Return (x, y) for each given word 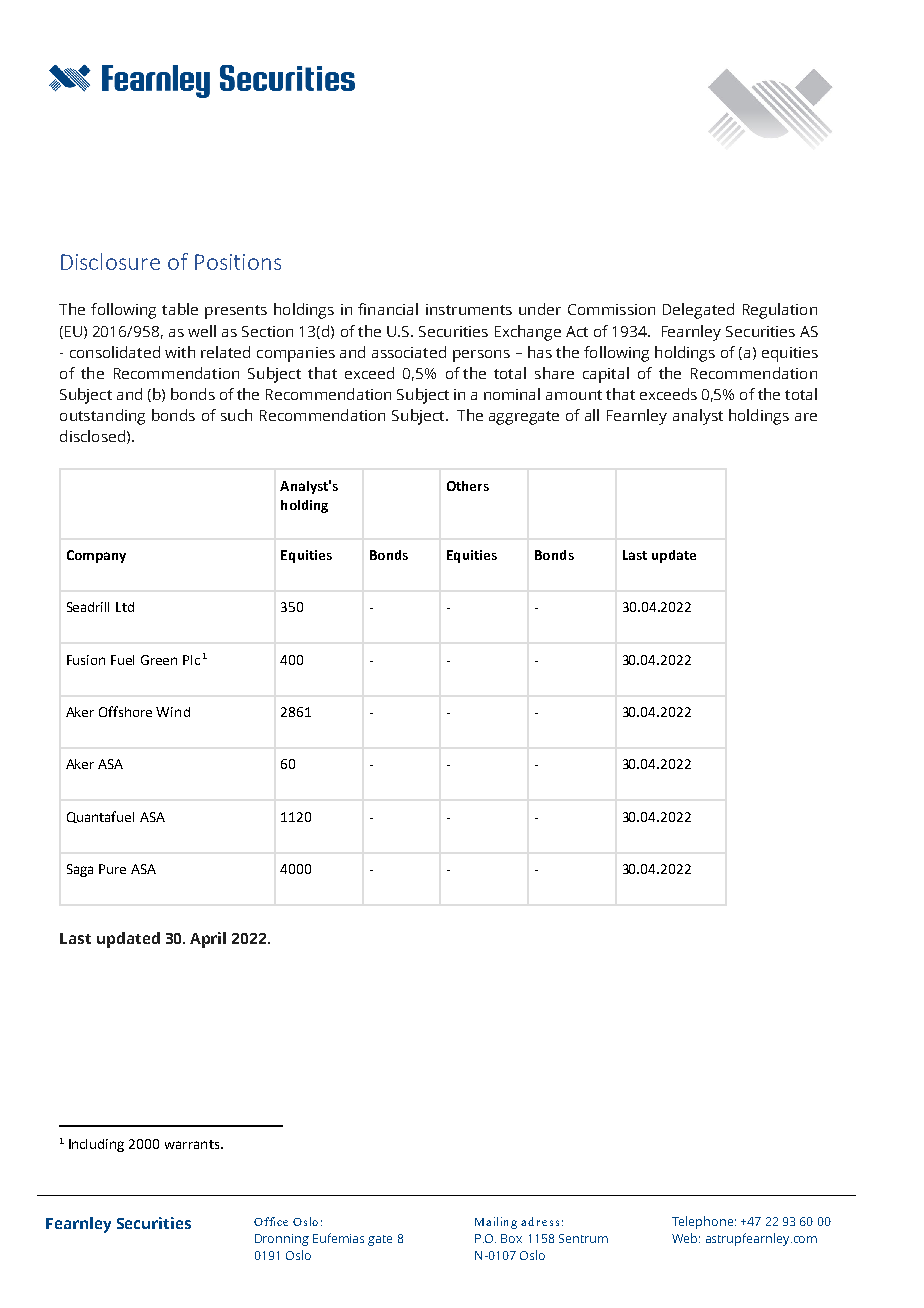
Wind (173, 712)
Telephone (702, 1222)
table (180, 309)
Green (159, 660)
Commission (611, 309)
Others (468, 486)
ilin (501, 1221)
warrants (193, 1144)
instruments (469, 309)
